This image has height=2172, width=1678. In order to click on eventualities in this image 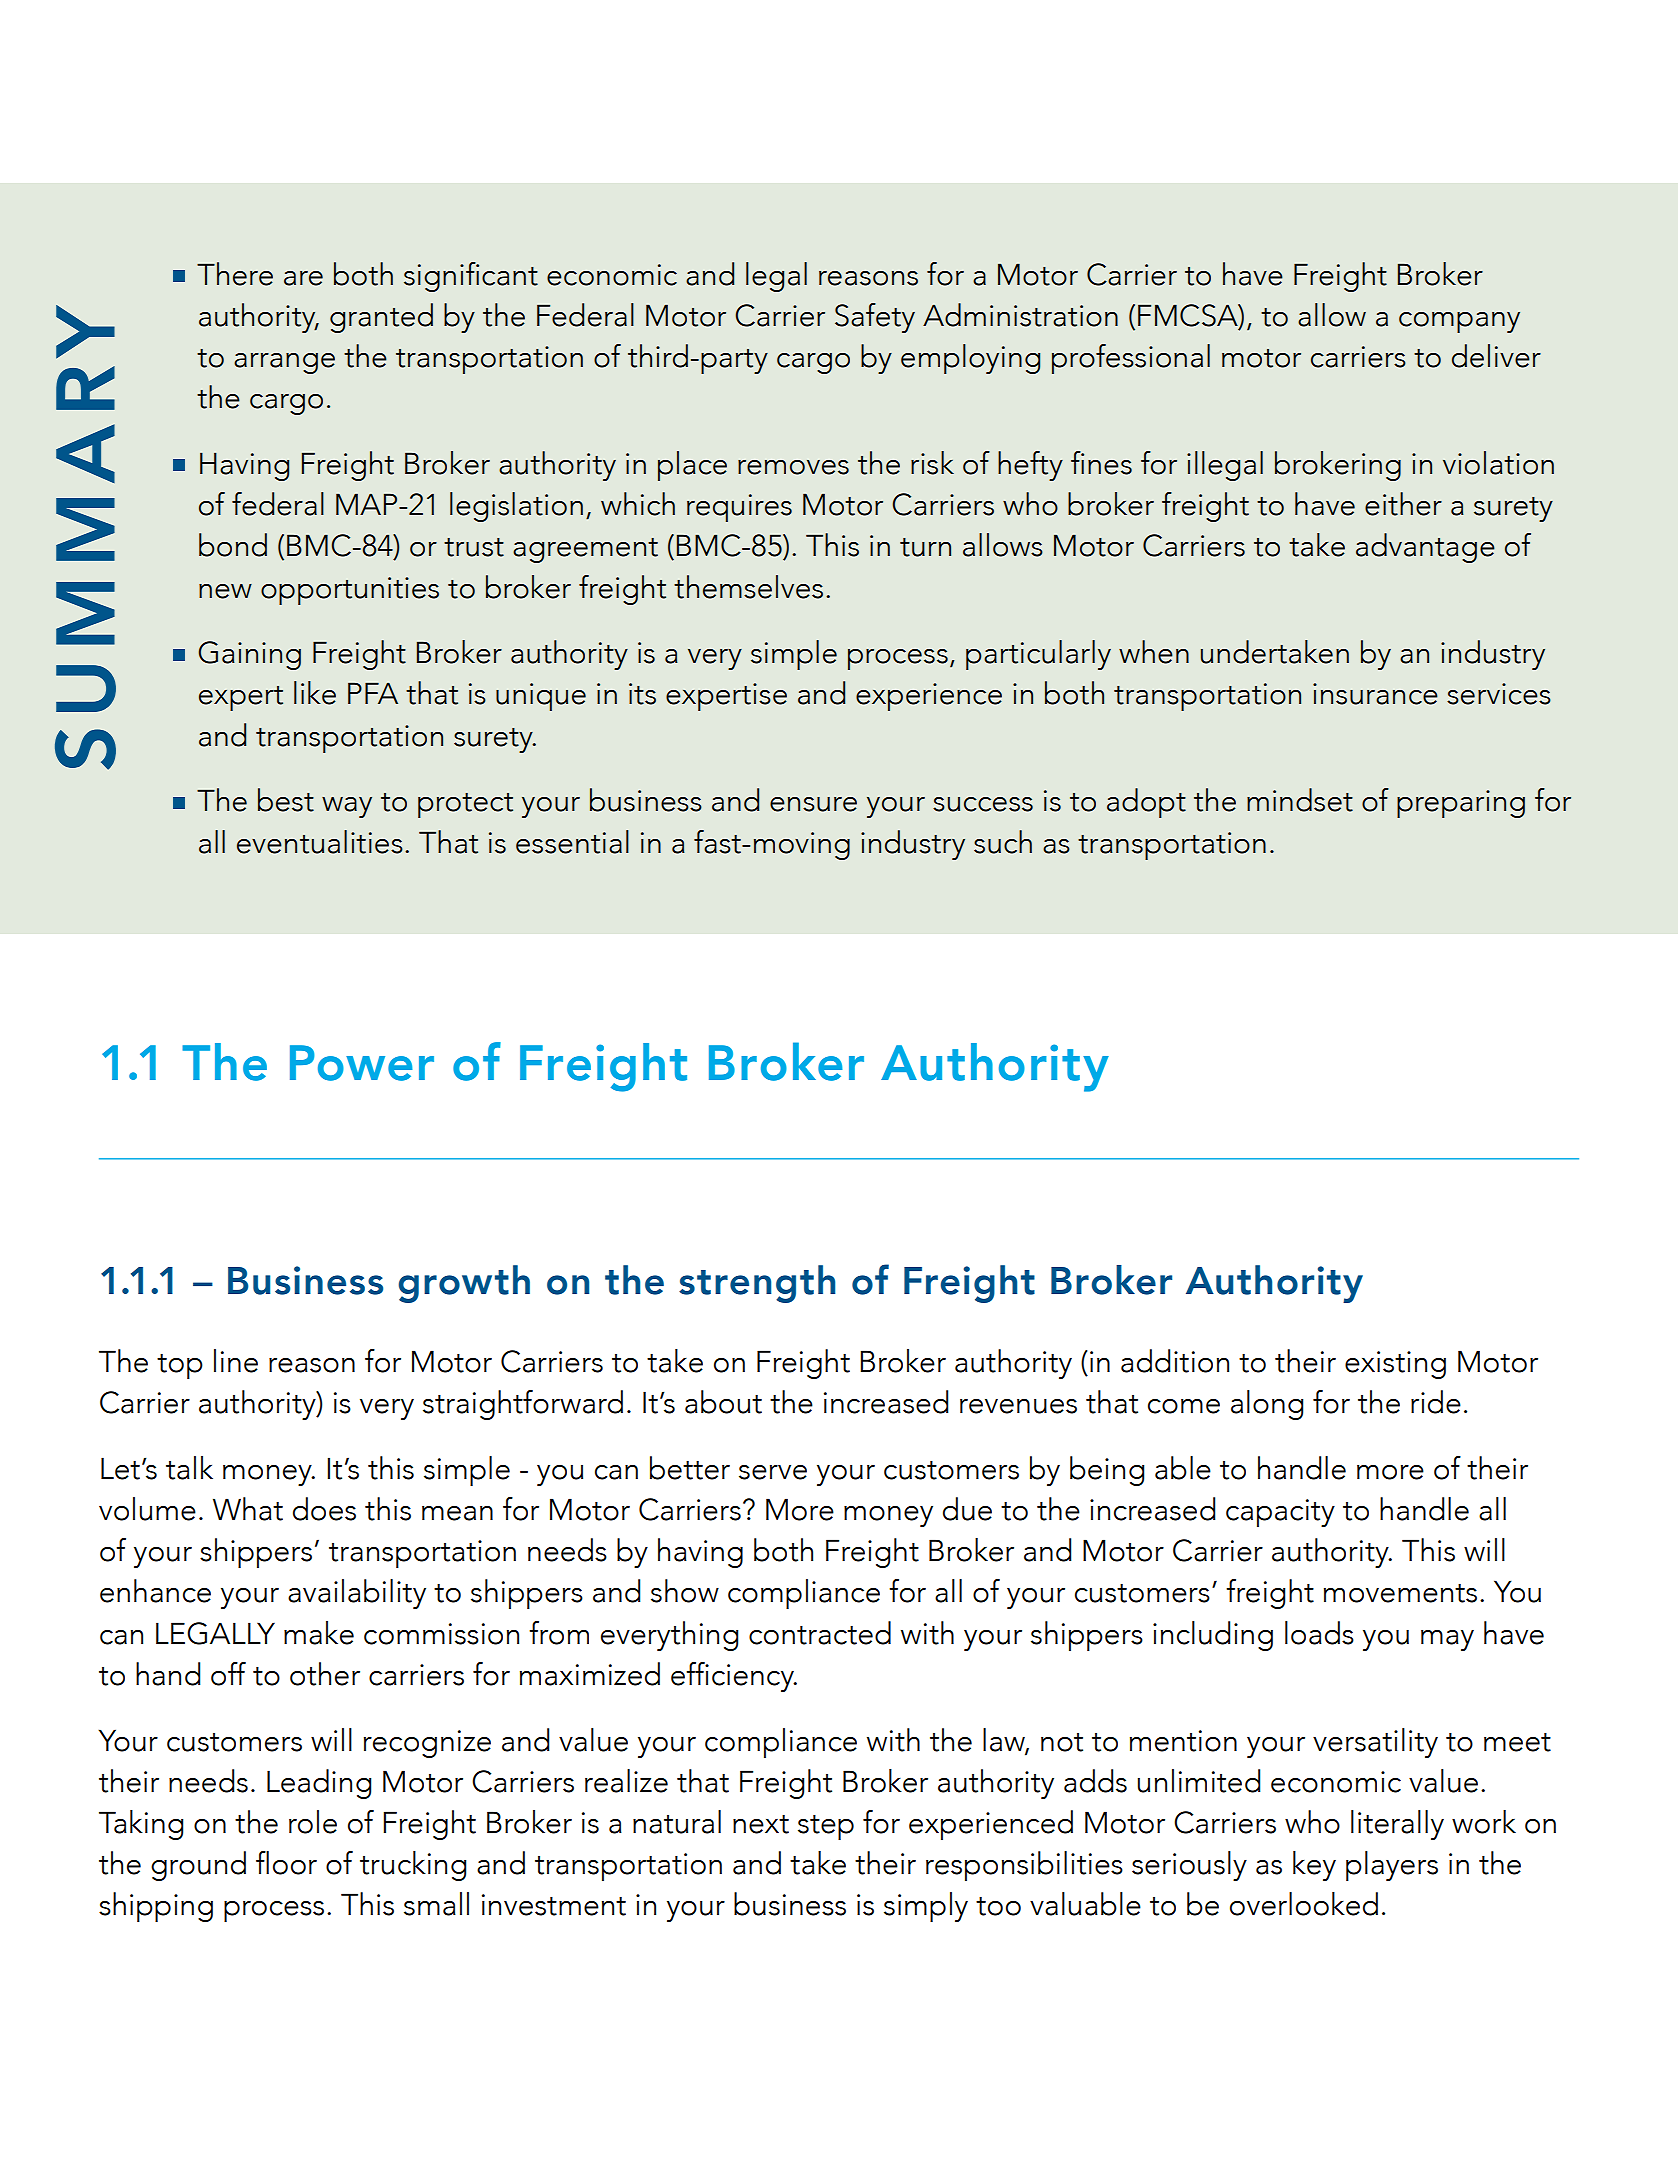, I will do `click(320, 842)`.
